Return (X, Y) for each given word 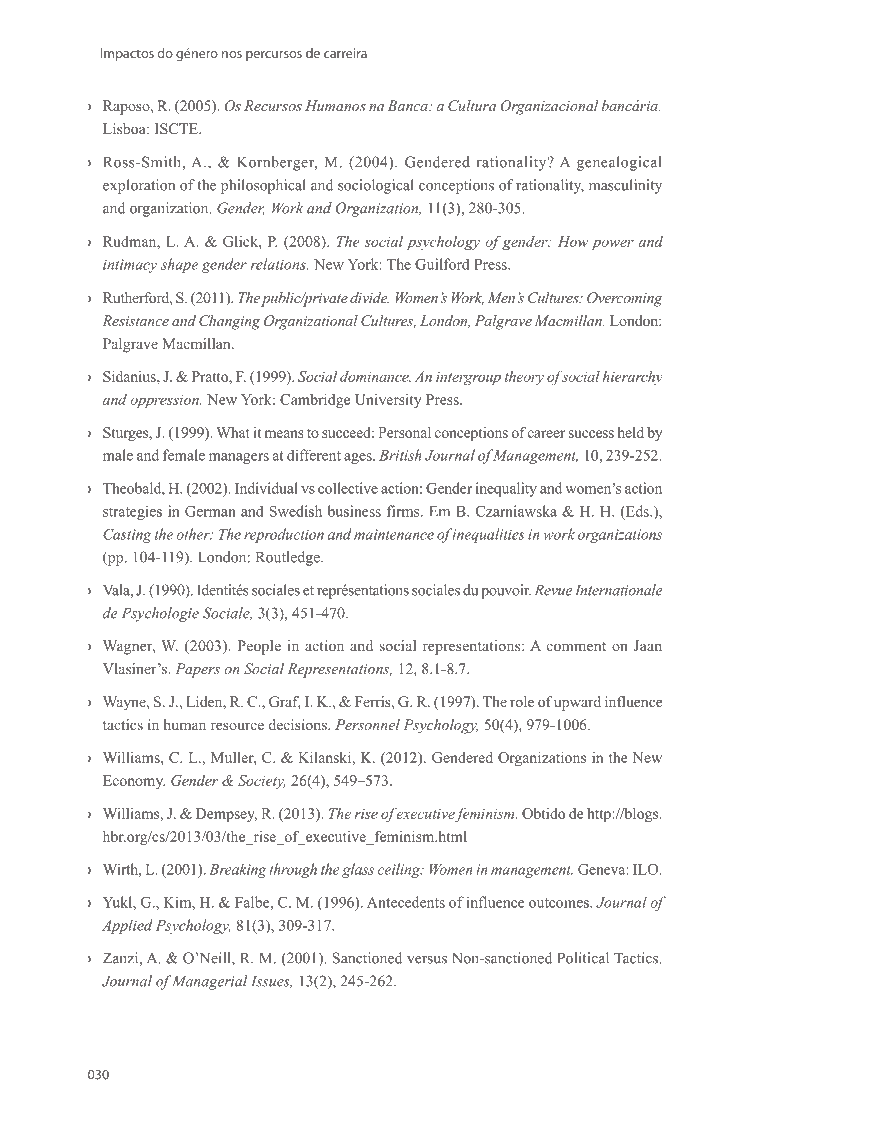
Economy (134, 782)
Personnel (367, 724)
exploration (139, 186)
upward (577, 703)
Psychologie (160, 614)
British (400, 455)
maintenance (394, 534)
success (591, 434)
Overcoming (625, 299)
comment (576, 646)
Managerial (210, 982)
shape (179, 265)
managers (239, 458)
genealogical (619, 163)
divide (369, 297)
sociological (376, 186)
